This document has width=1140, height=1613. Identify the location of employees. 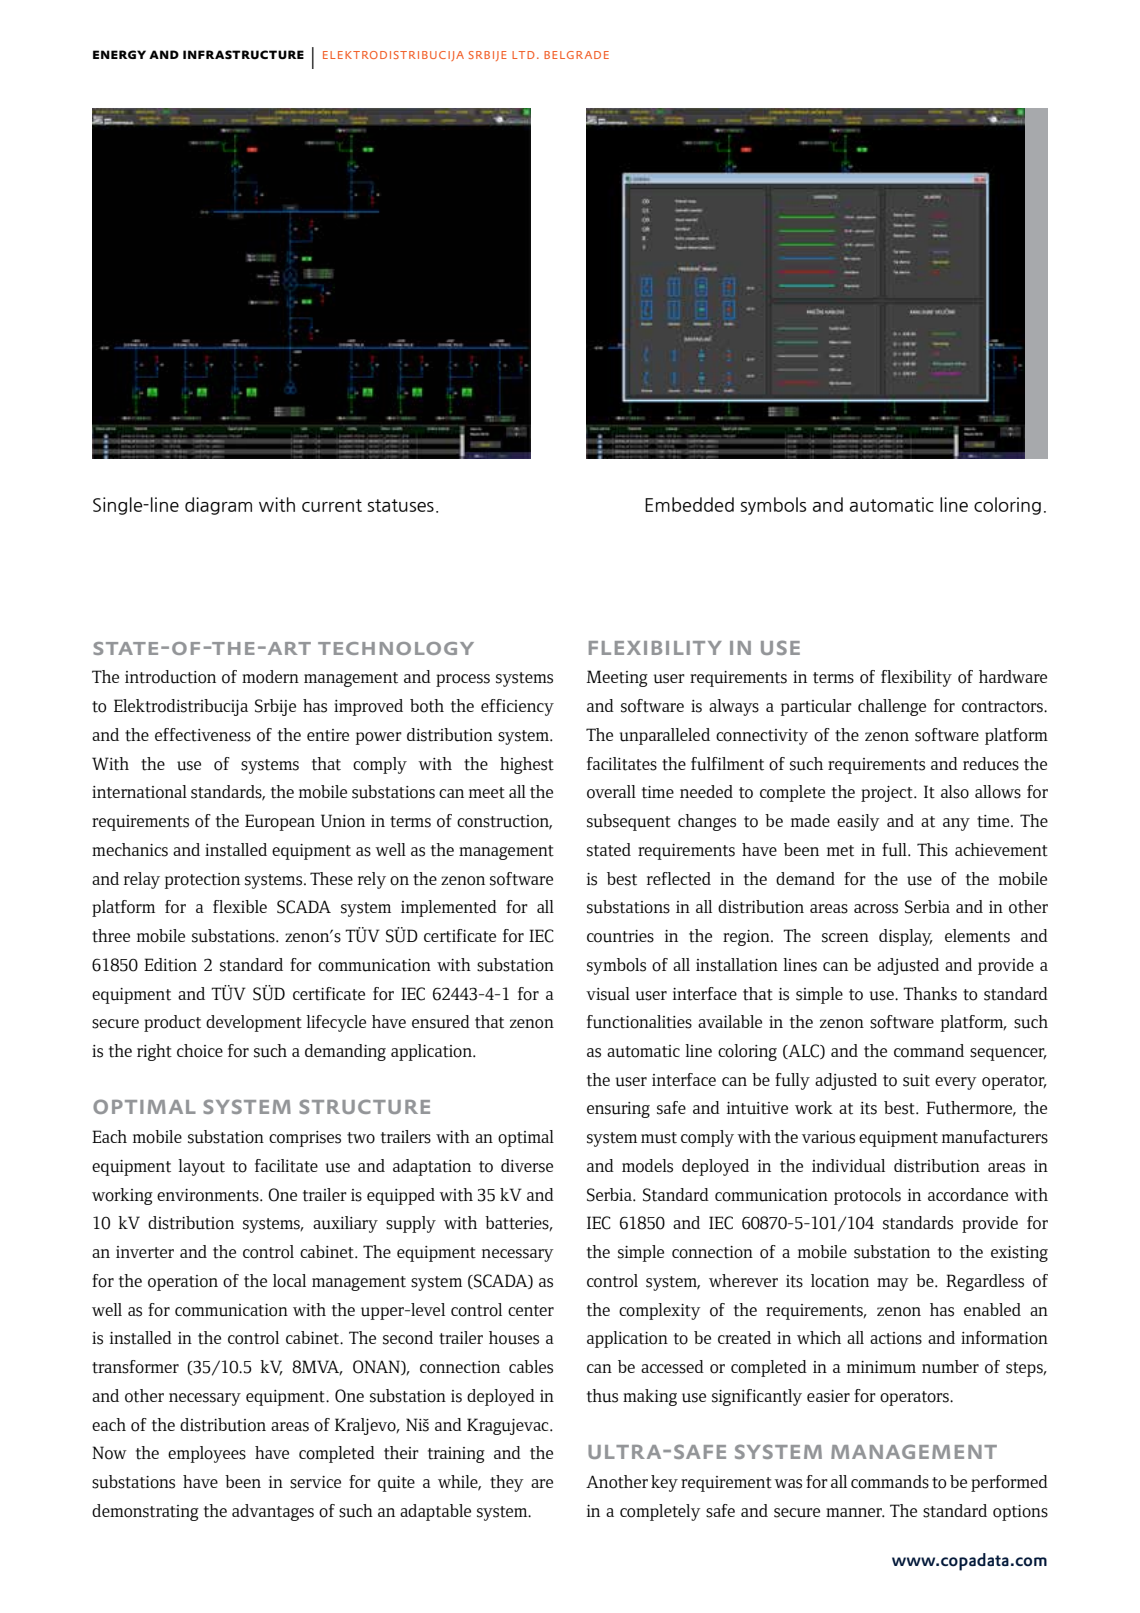
(207, 1454).
